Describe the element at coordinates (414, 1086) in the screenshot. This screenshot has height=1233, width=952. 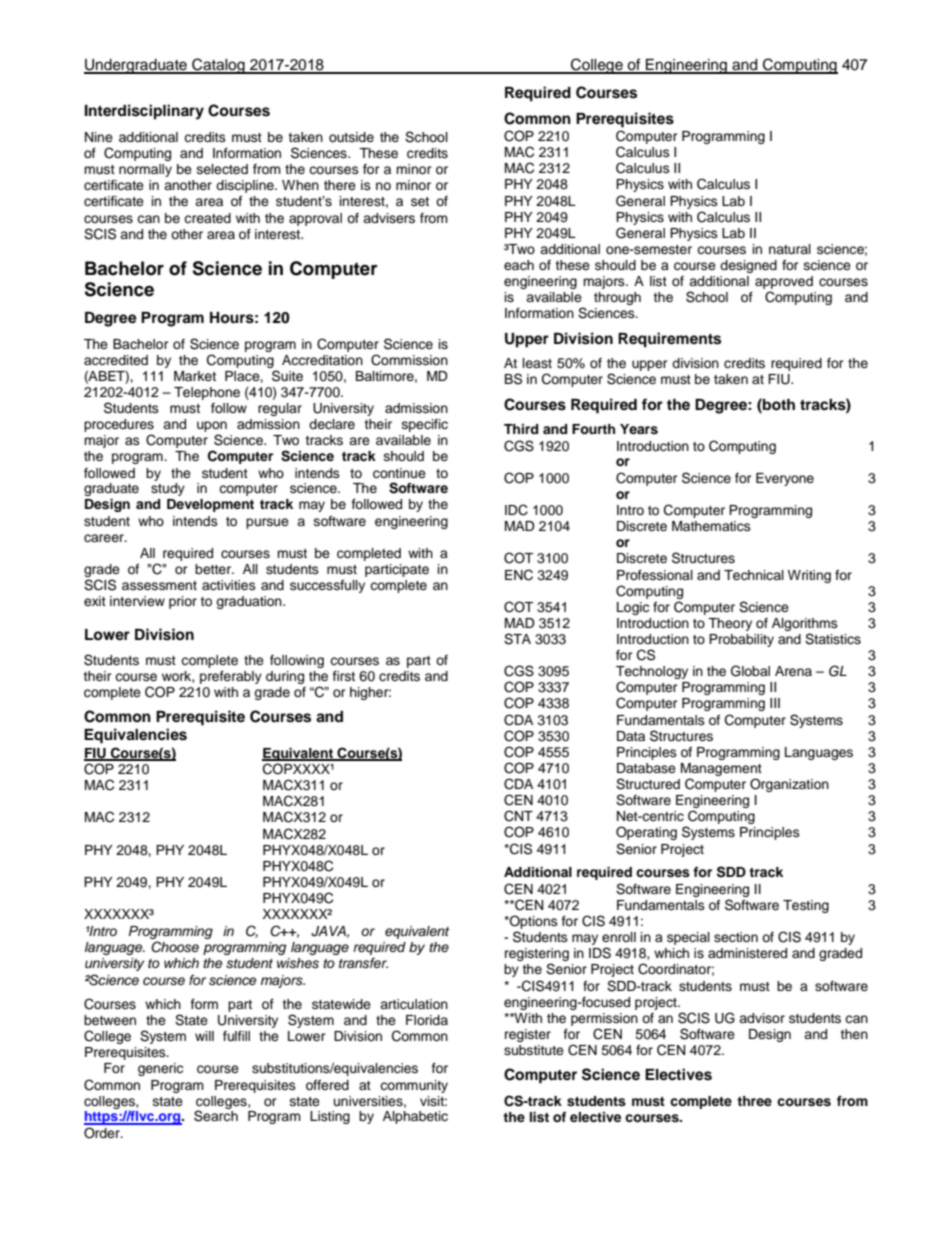
I see `community` at that location.
